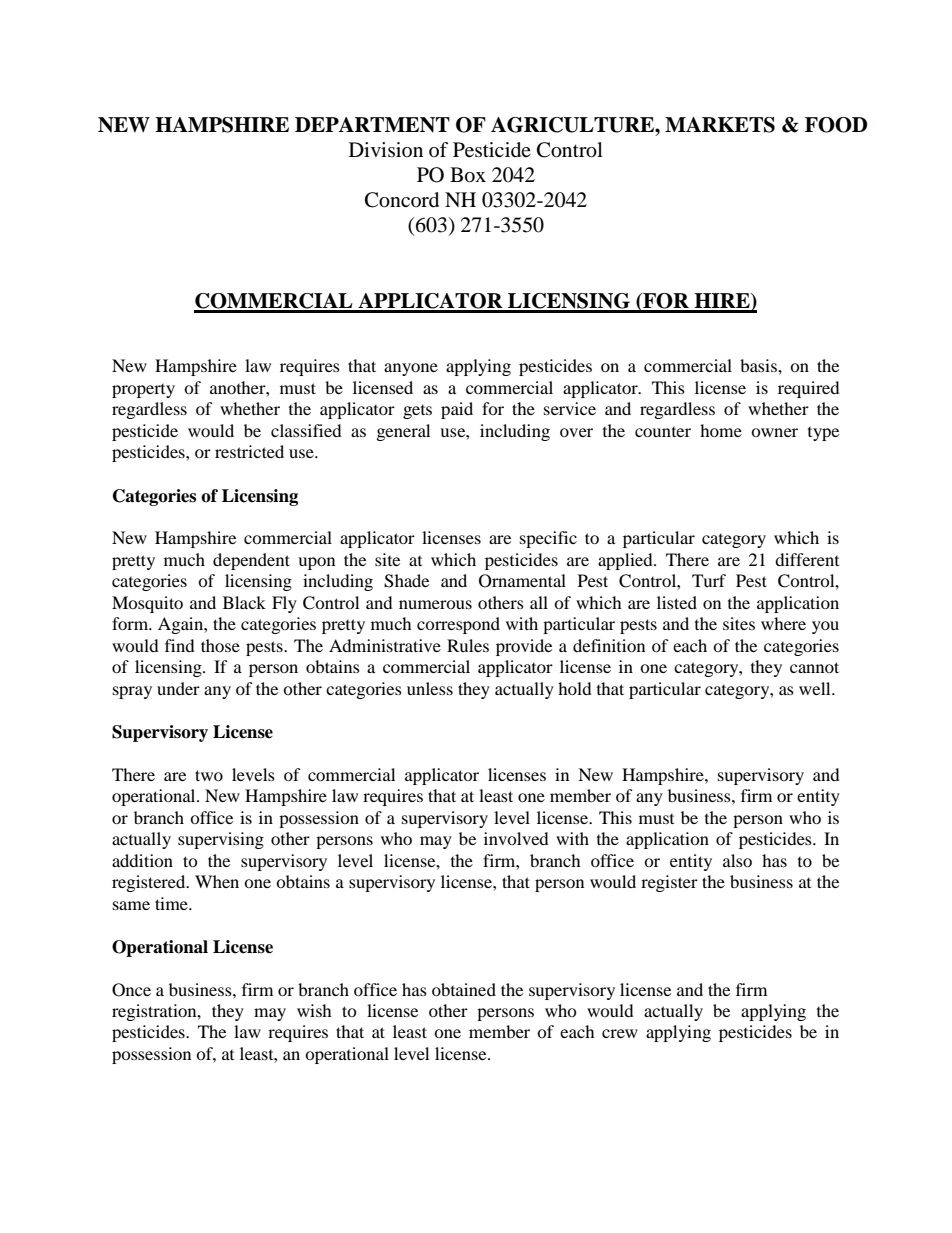 This image has height=1233, width=952. What do you see at coordinates (737, 860) in the image?
I see `also` at bounding box center [737, 860].
